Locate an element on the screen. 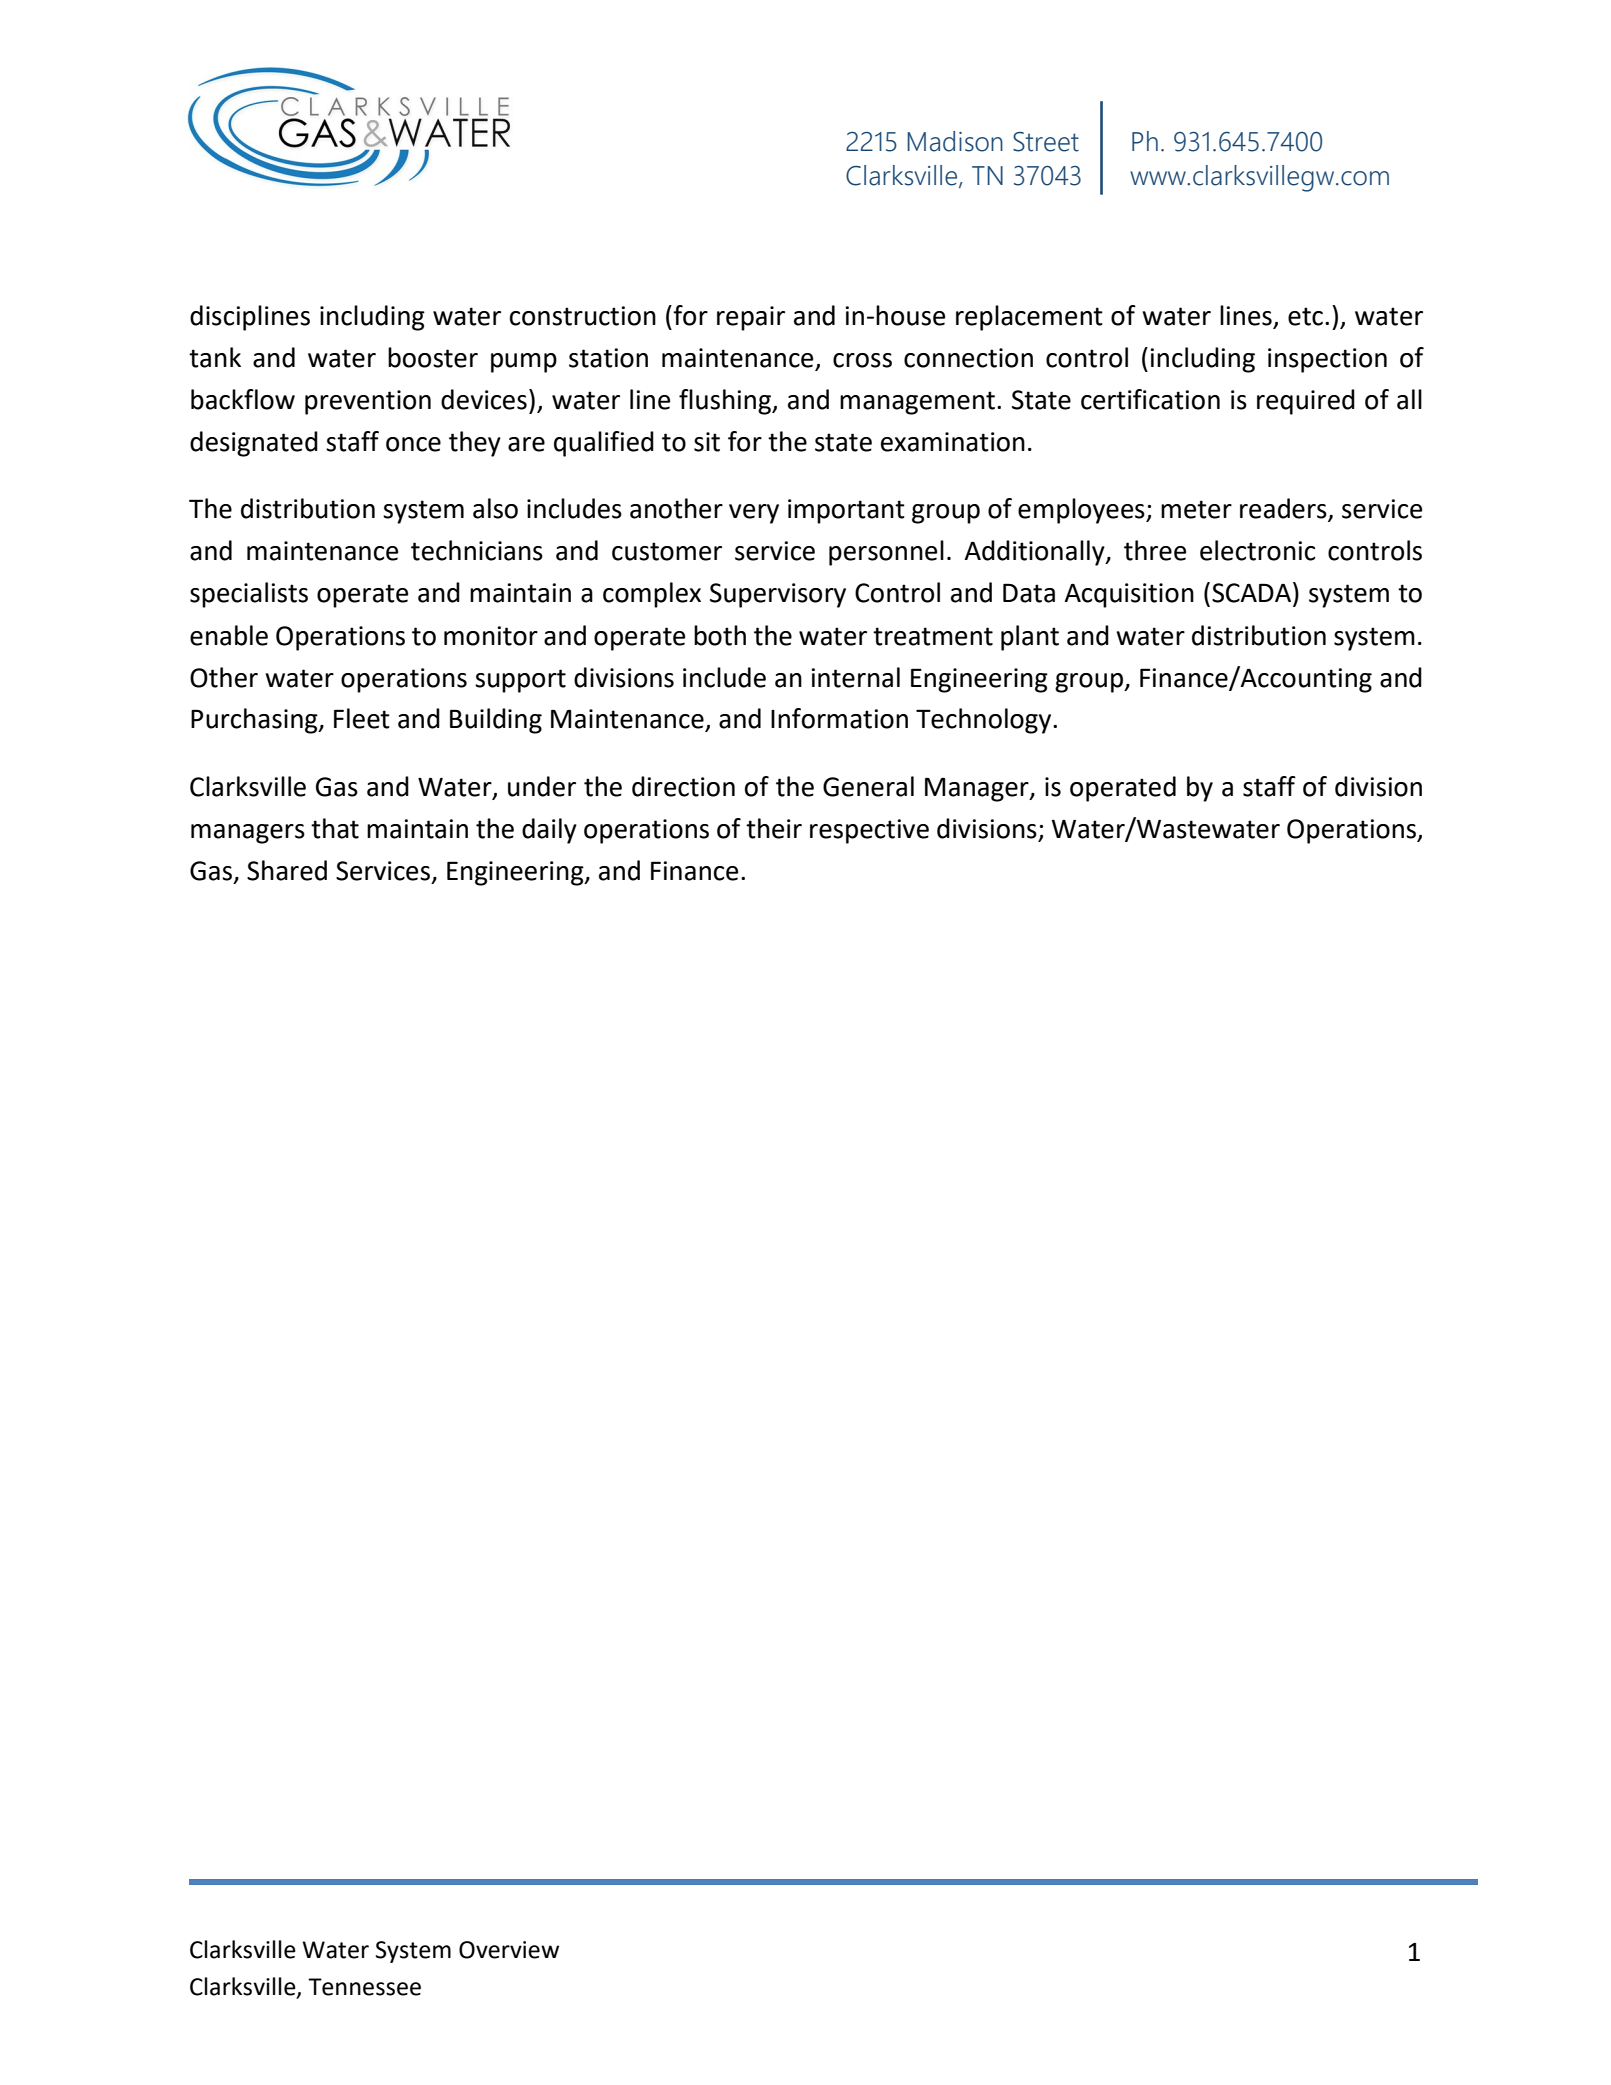  repair is located at coordinates (751, 318).
